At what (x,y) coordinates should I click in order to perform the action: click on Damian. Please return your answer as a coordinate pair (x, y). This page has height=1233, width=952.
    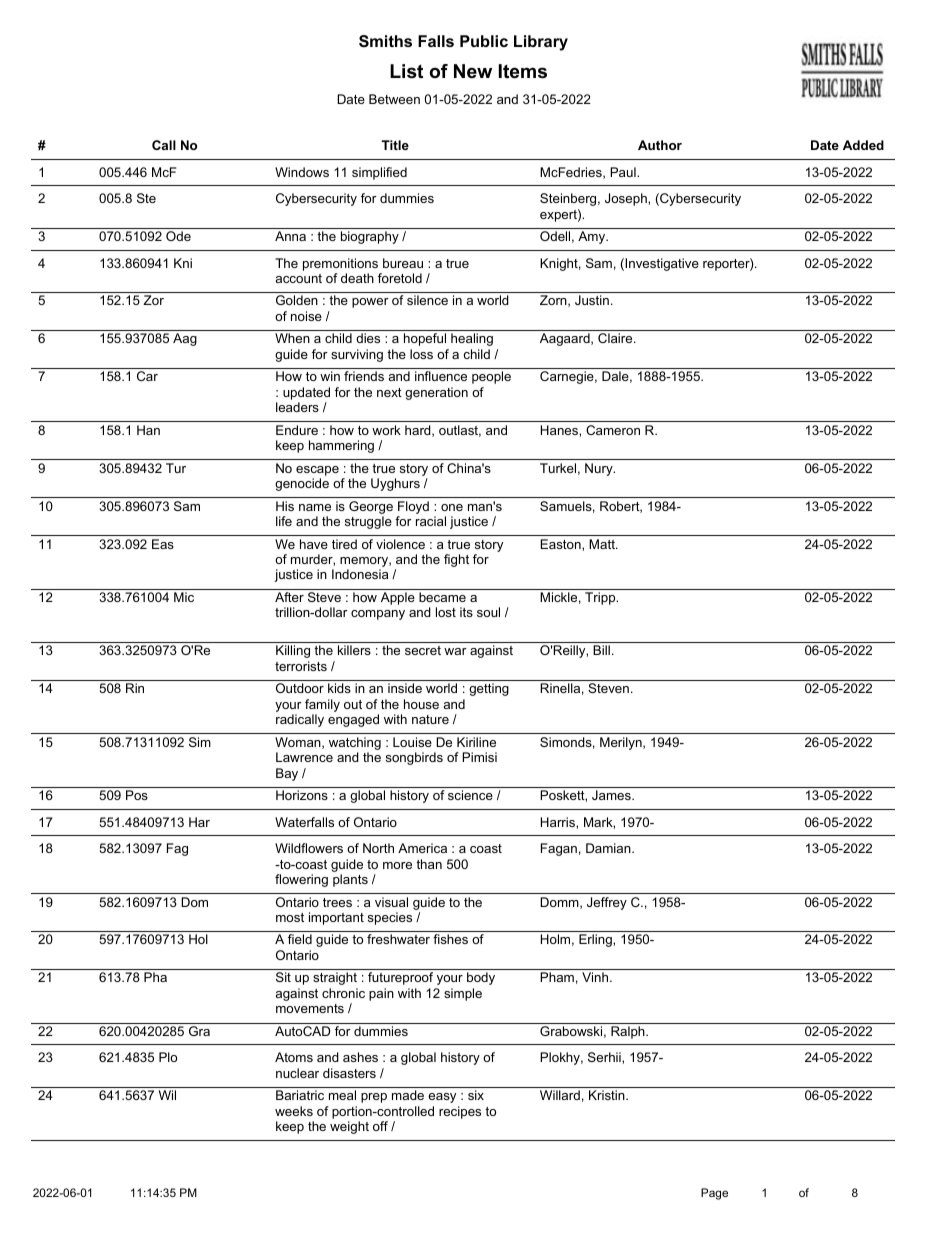
    Looking at the image, I should click on (609, 848).
